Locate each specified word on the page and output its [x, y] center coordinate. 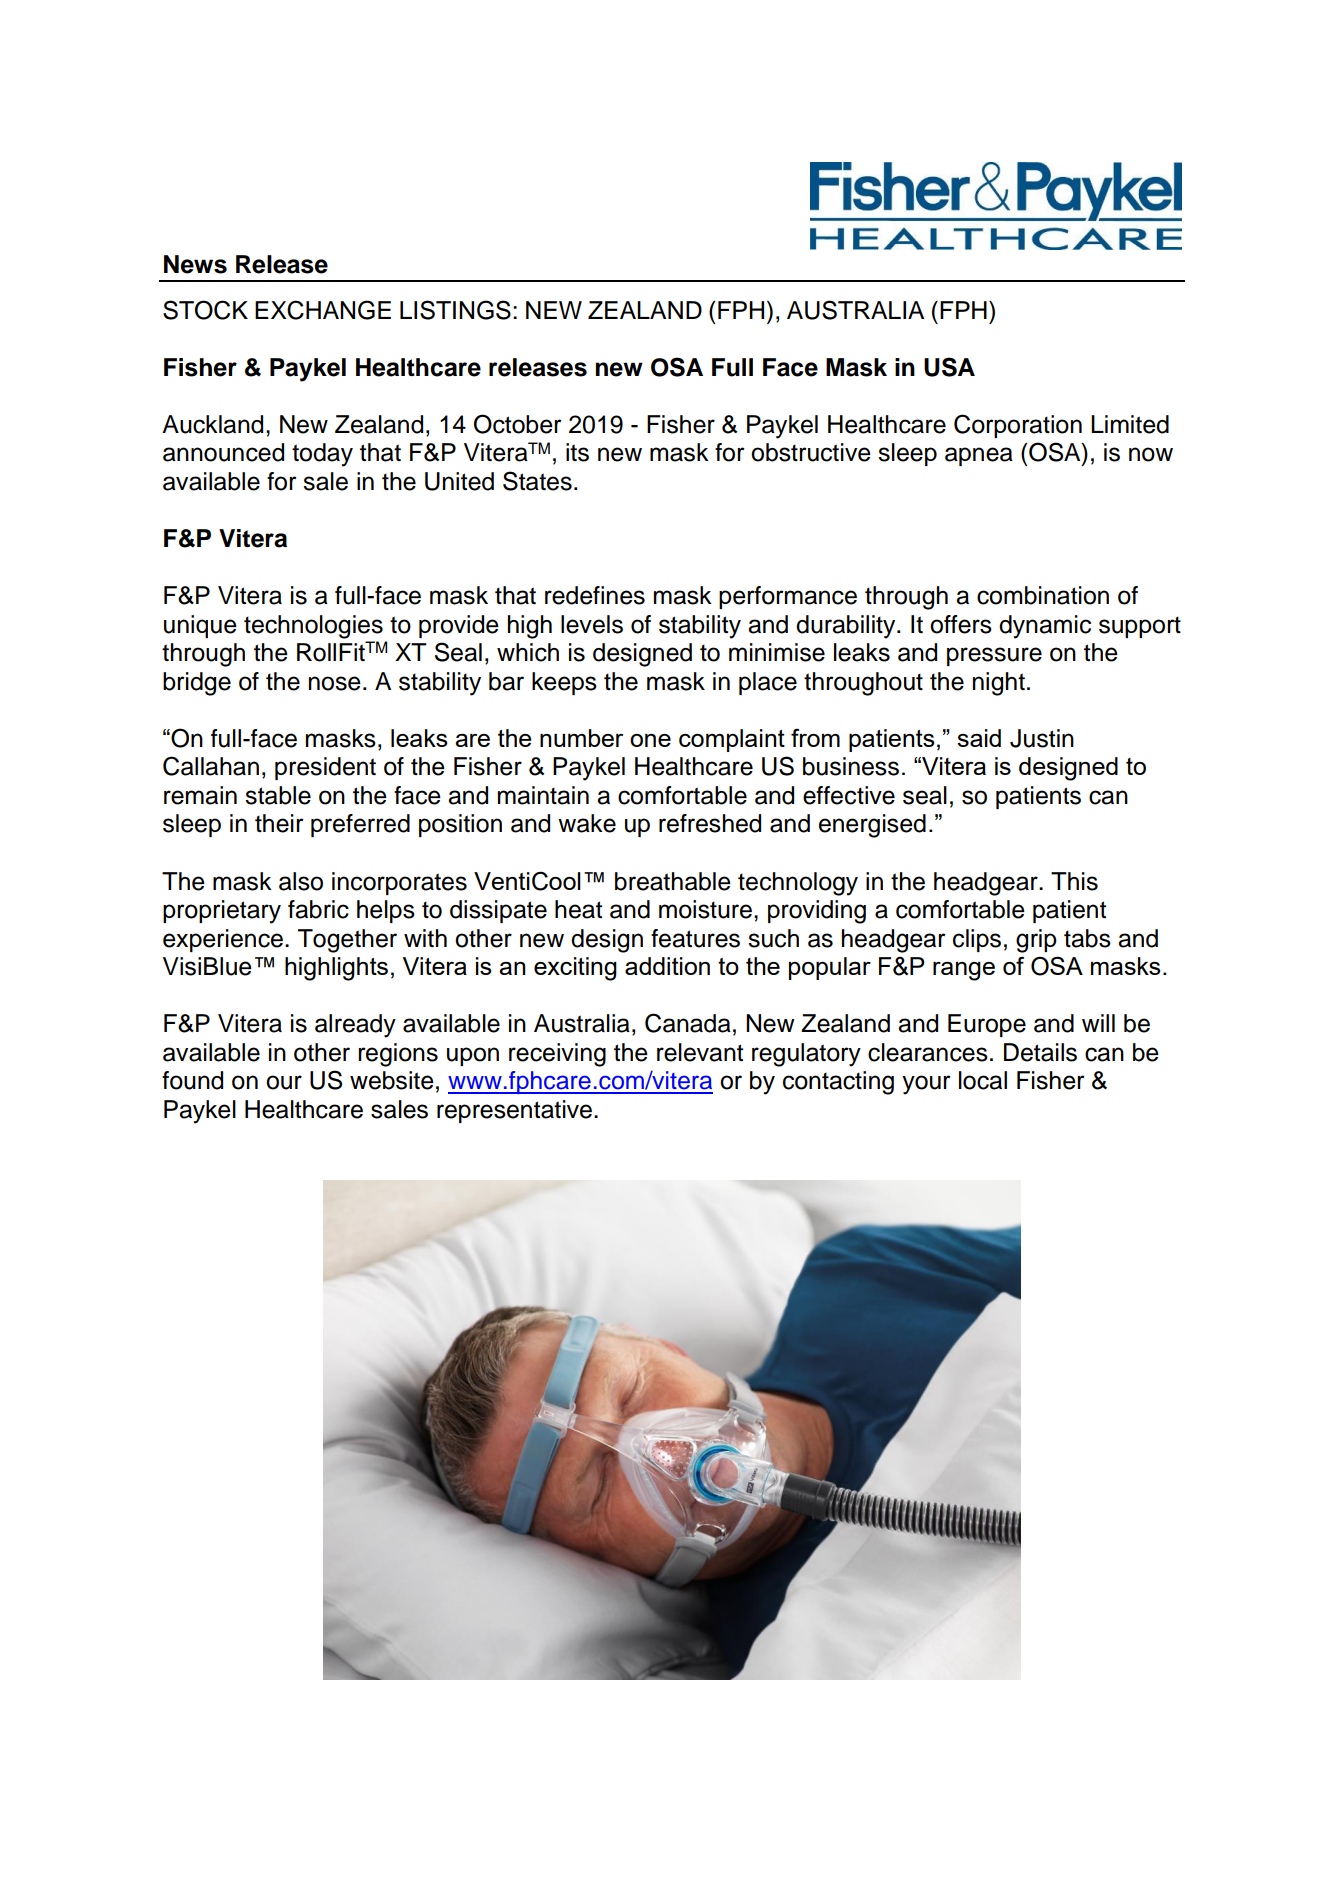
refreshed [710, 823]
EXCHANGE [323, 310]
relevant [700, 1052]
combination [1043, 595]
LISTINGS [455, 310]
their [279, 823]
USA [949, 367]
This [1074, 881]
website [392, 1080]
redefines [595, 595]
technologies [313, 627]
